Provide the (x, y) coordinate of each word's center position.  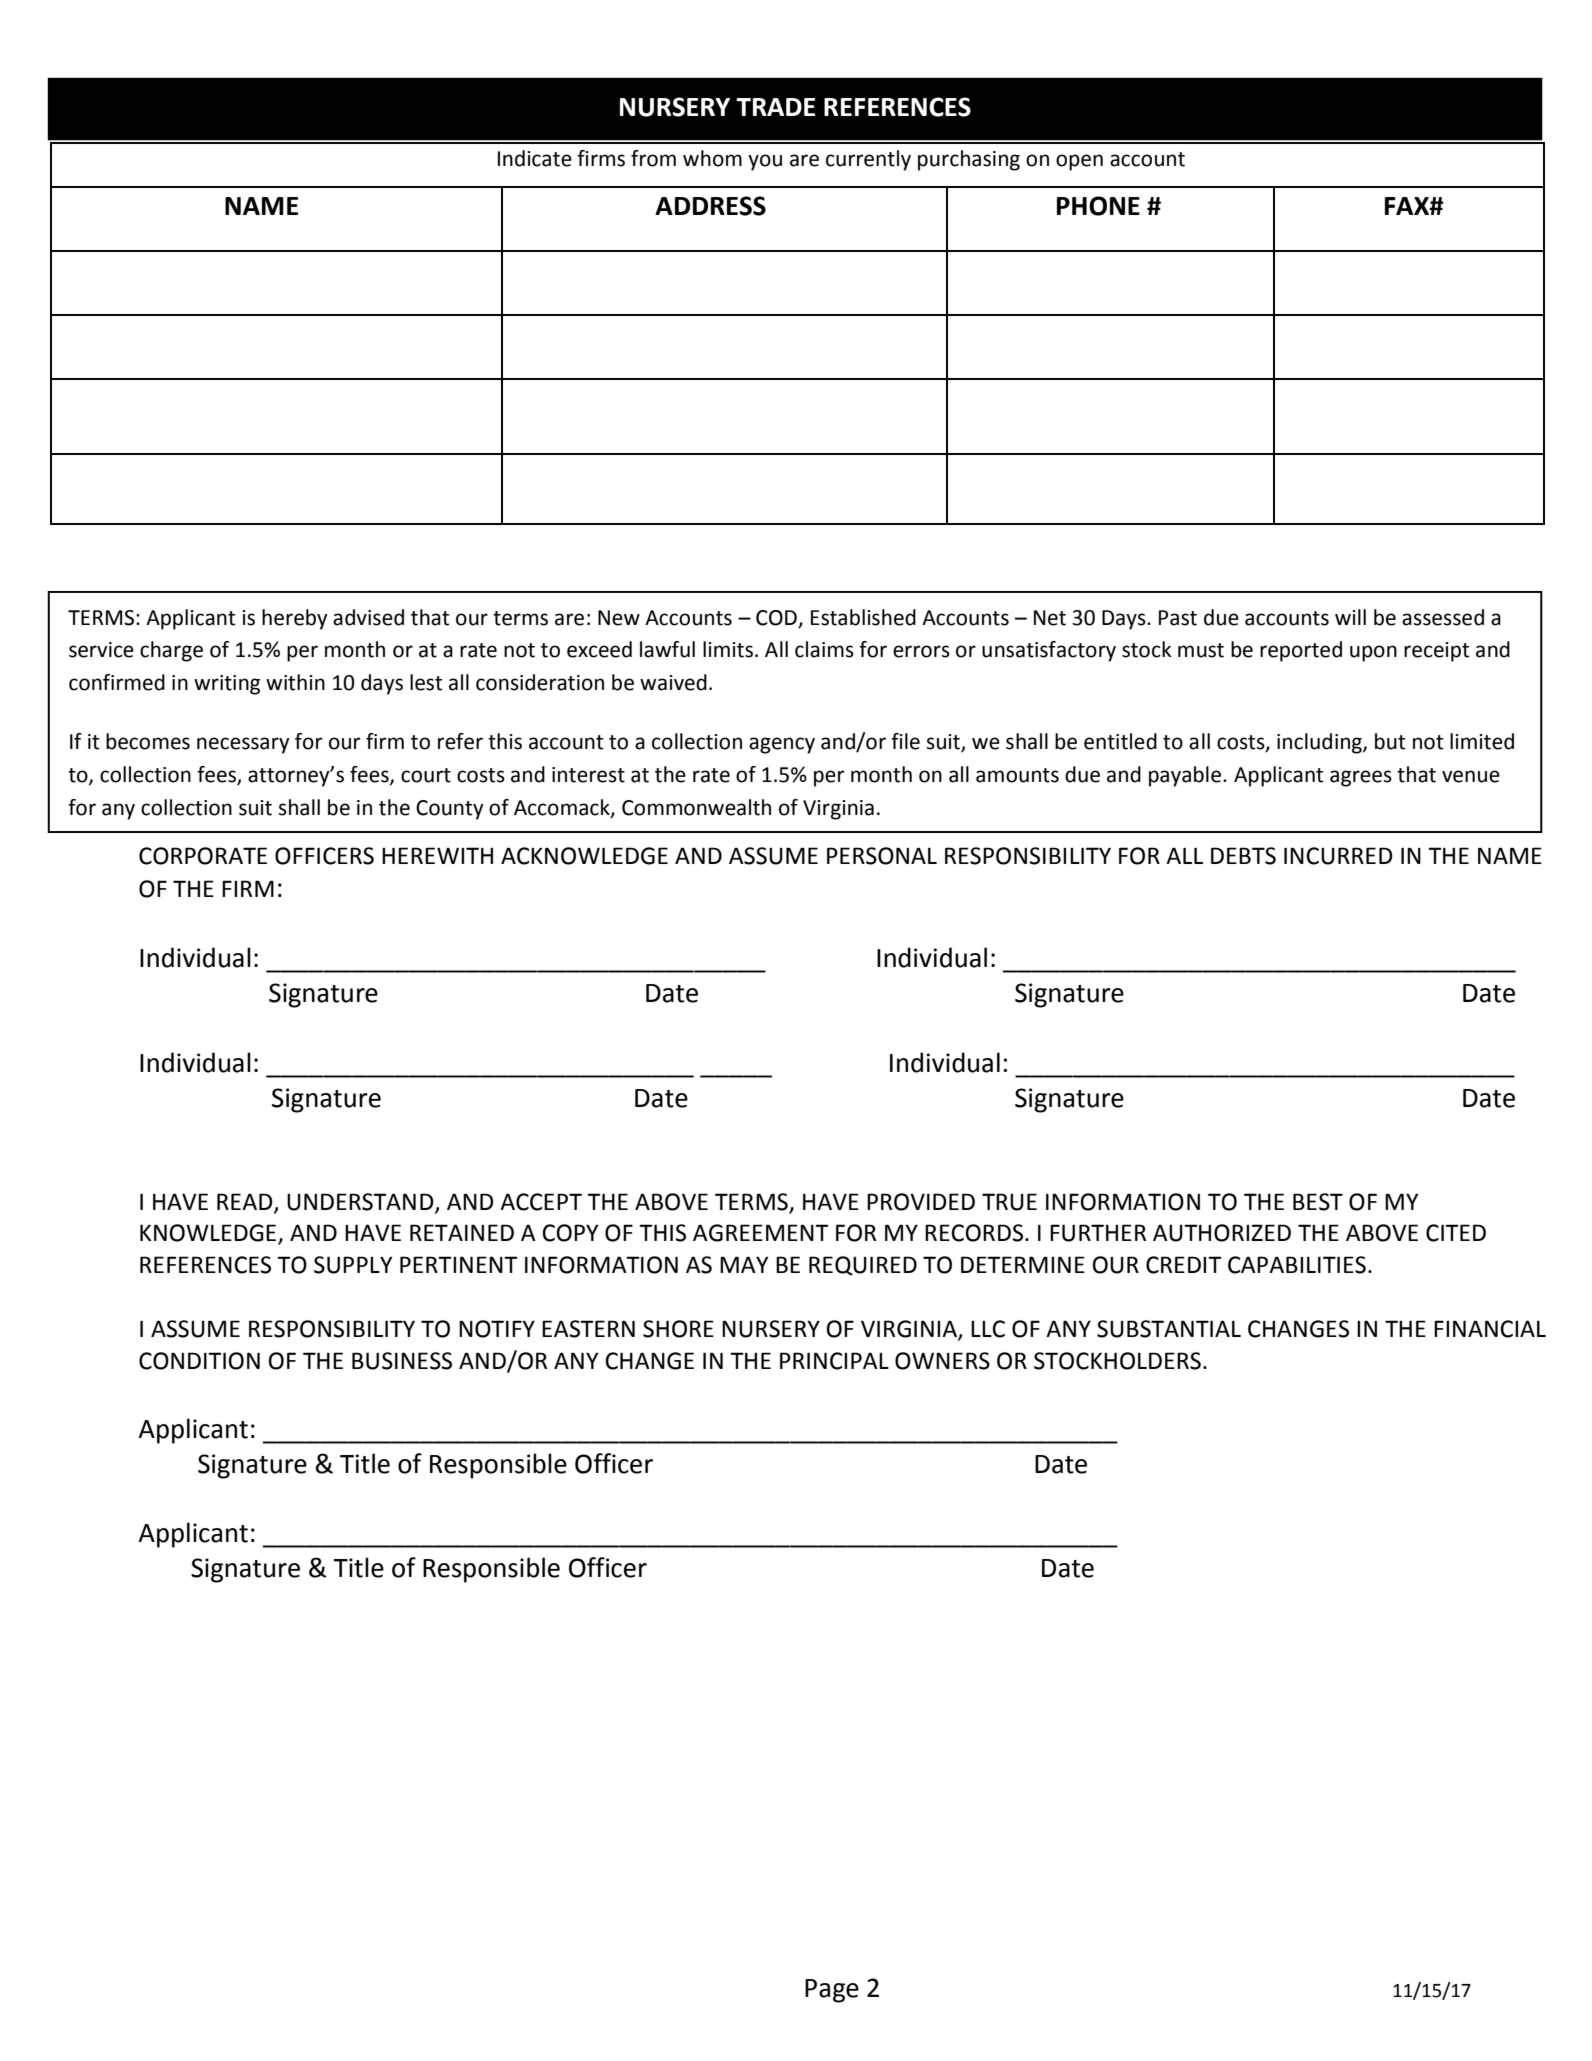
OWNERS (942, 1361)
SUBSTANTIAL (1169, 1329)
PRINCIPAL (834, 1361)
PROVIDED (921, 1202)
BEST (1318, 1202)
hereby (295, 619)
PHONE (1098, 206)
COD (776, 618)
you (765, 162)
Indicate (535, 158)
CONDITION (199, 1361)
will (1350, 617)
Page (832, 1991)
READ (246, 1202)
